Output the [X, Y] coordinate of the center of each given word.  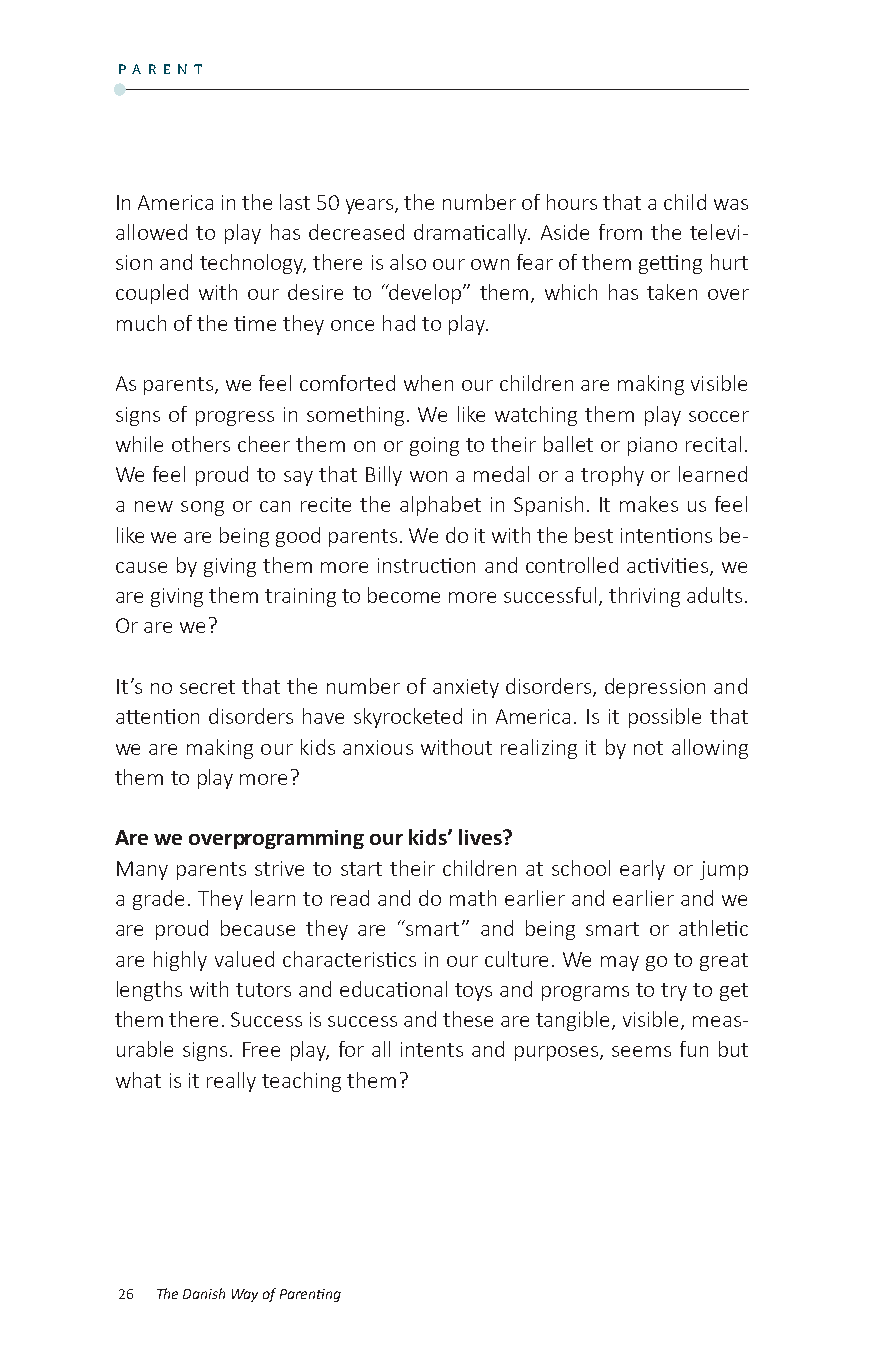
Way [245, 1295]
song [202, 508]
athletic [713, 928]
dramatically [472, 234]
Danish [204, 1293]
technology [253, 264]
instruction [426, 565]
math [473, 898]
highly [180, 961]
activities [669, 567]
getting [670, 264]
